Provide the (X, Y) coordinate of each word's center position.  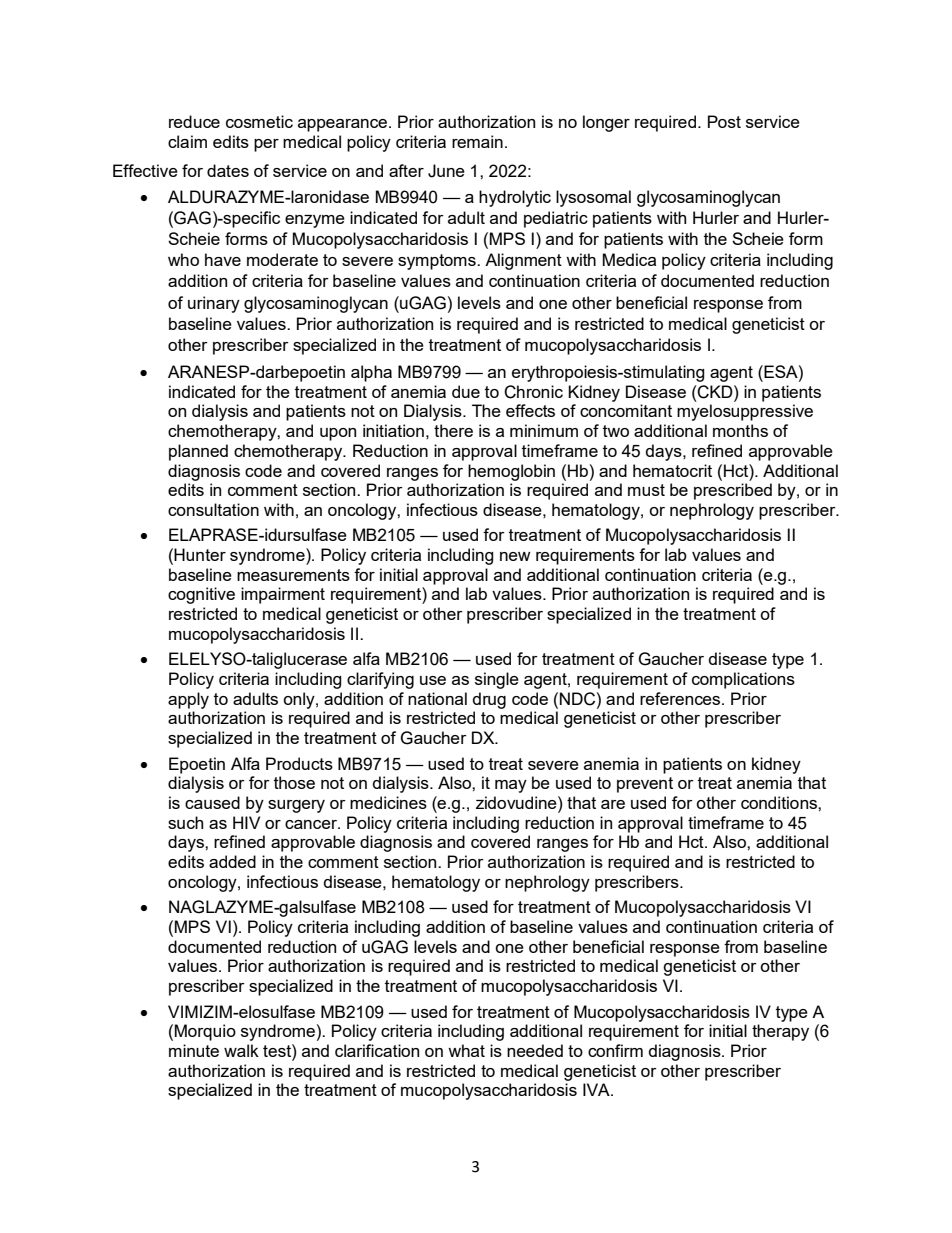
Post (724, 121)
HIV (246, 822)
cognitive (201, 595)
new (515, 556)
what (466, 1050)
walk (241, 1050)
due (466, 391)
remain (477, 141)
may (511, 786)
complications (743, 680)
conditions (780, 802)
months (740, 430)
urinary (214, 304)
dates (228, 170)
